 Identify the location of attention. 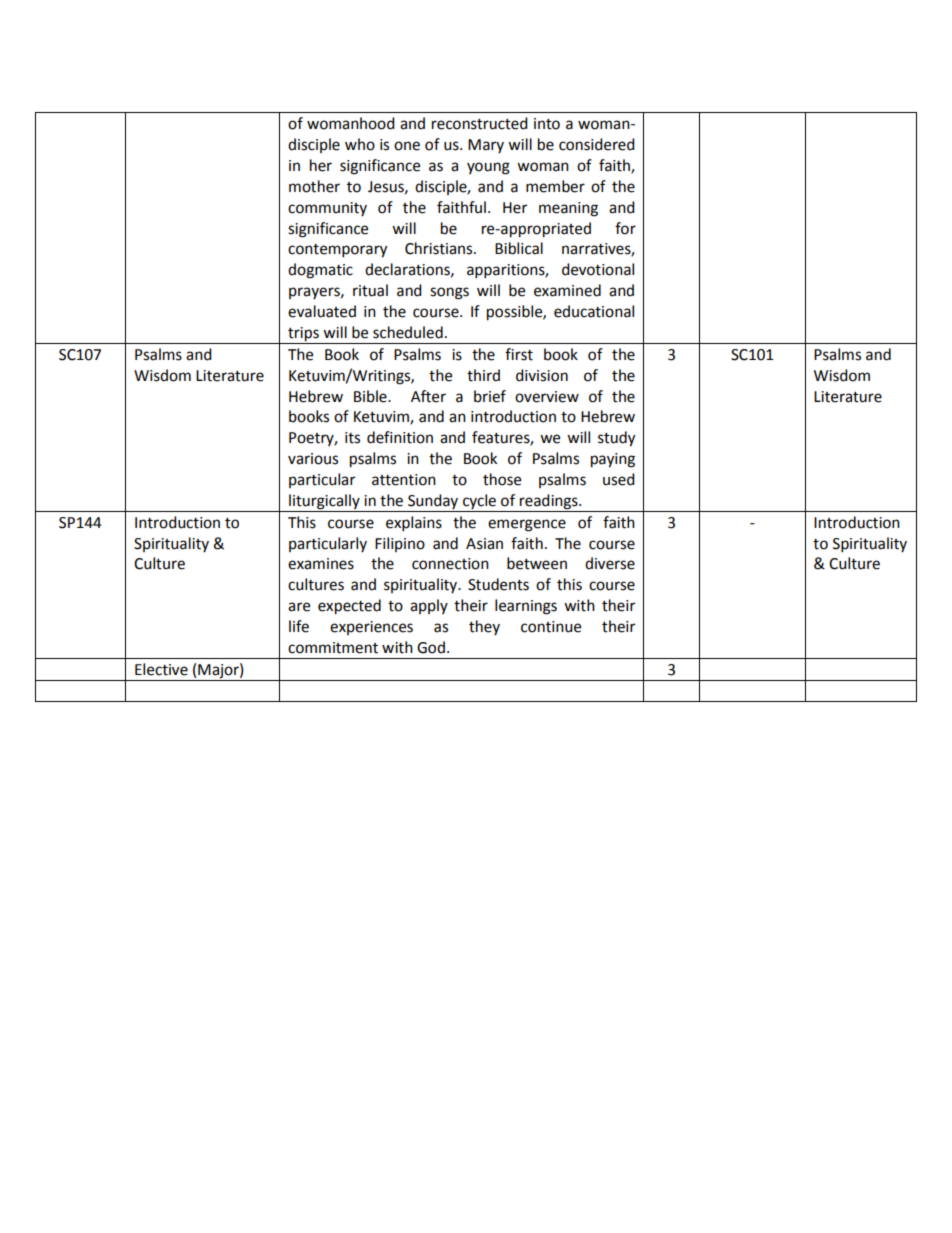
(404, 480).
